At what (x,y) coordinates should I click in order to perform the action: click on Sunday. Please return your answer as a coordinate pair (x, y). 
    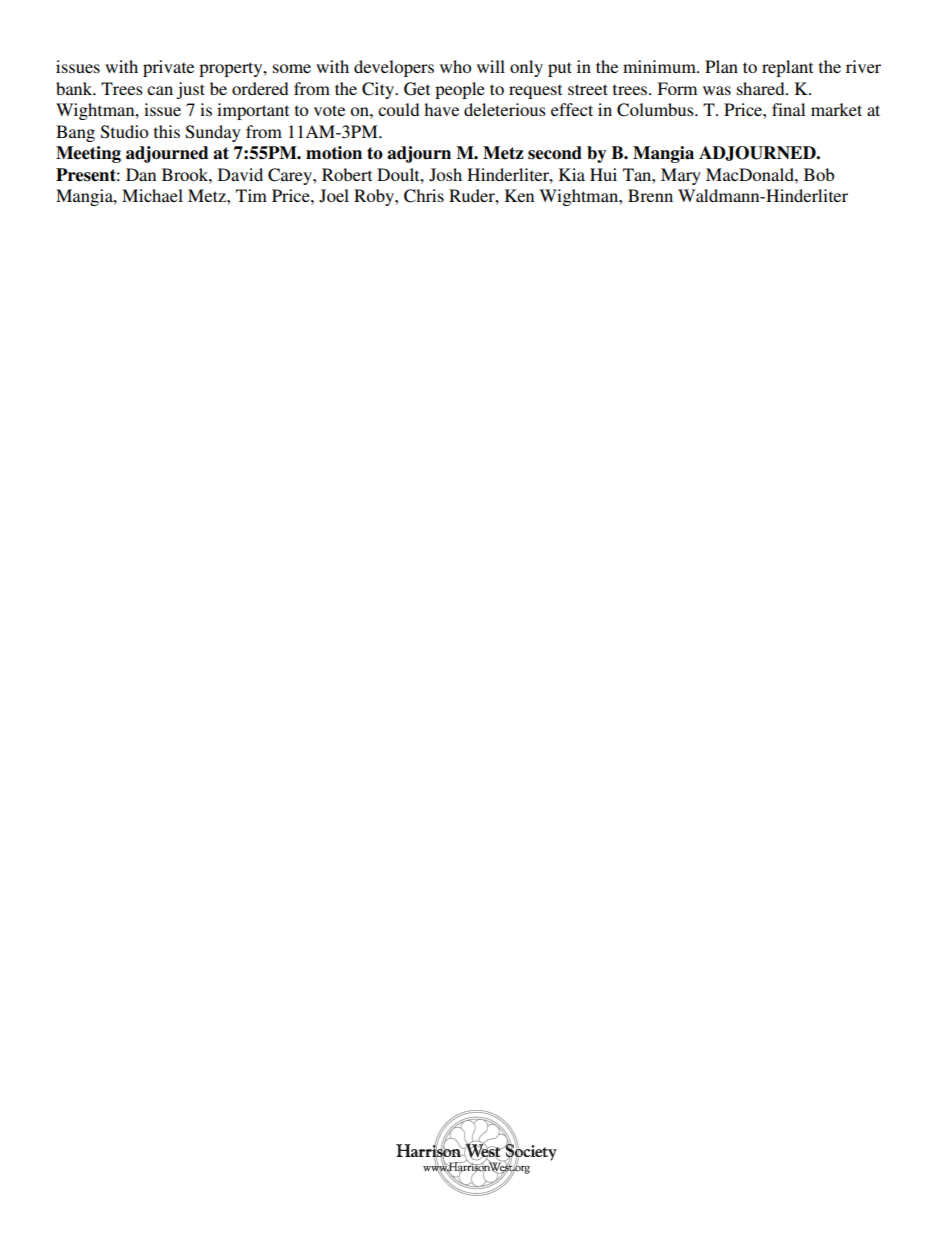
    Looking at the image, I should click on (213, 133).
